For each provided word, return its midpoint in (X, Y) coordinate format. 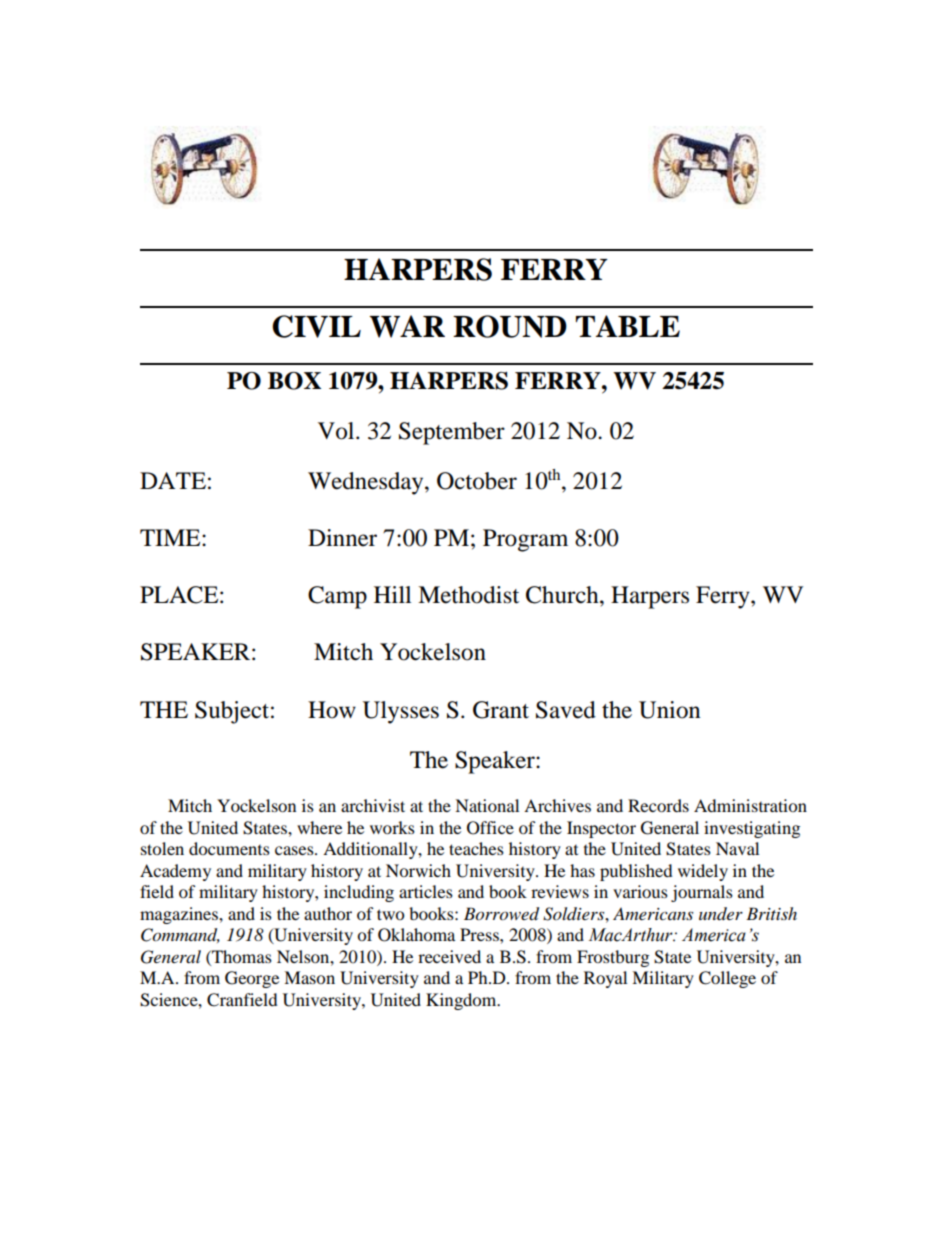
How (332, 710)
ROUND (510, 326)
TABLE (628, 326)
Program (525, 540)
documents (229, 848)
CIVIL (316, 326)
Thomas (241, 956)
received (449, 956)
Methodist (468, 595)
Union (670, 710)
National (487, 805)
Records (658, 805)
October (477, 481)
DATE (173, 480)
